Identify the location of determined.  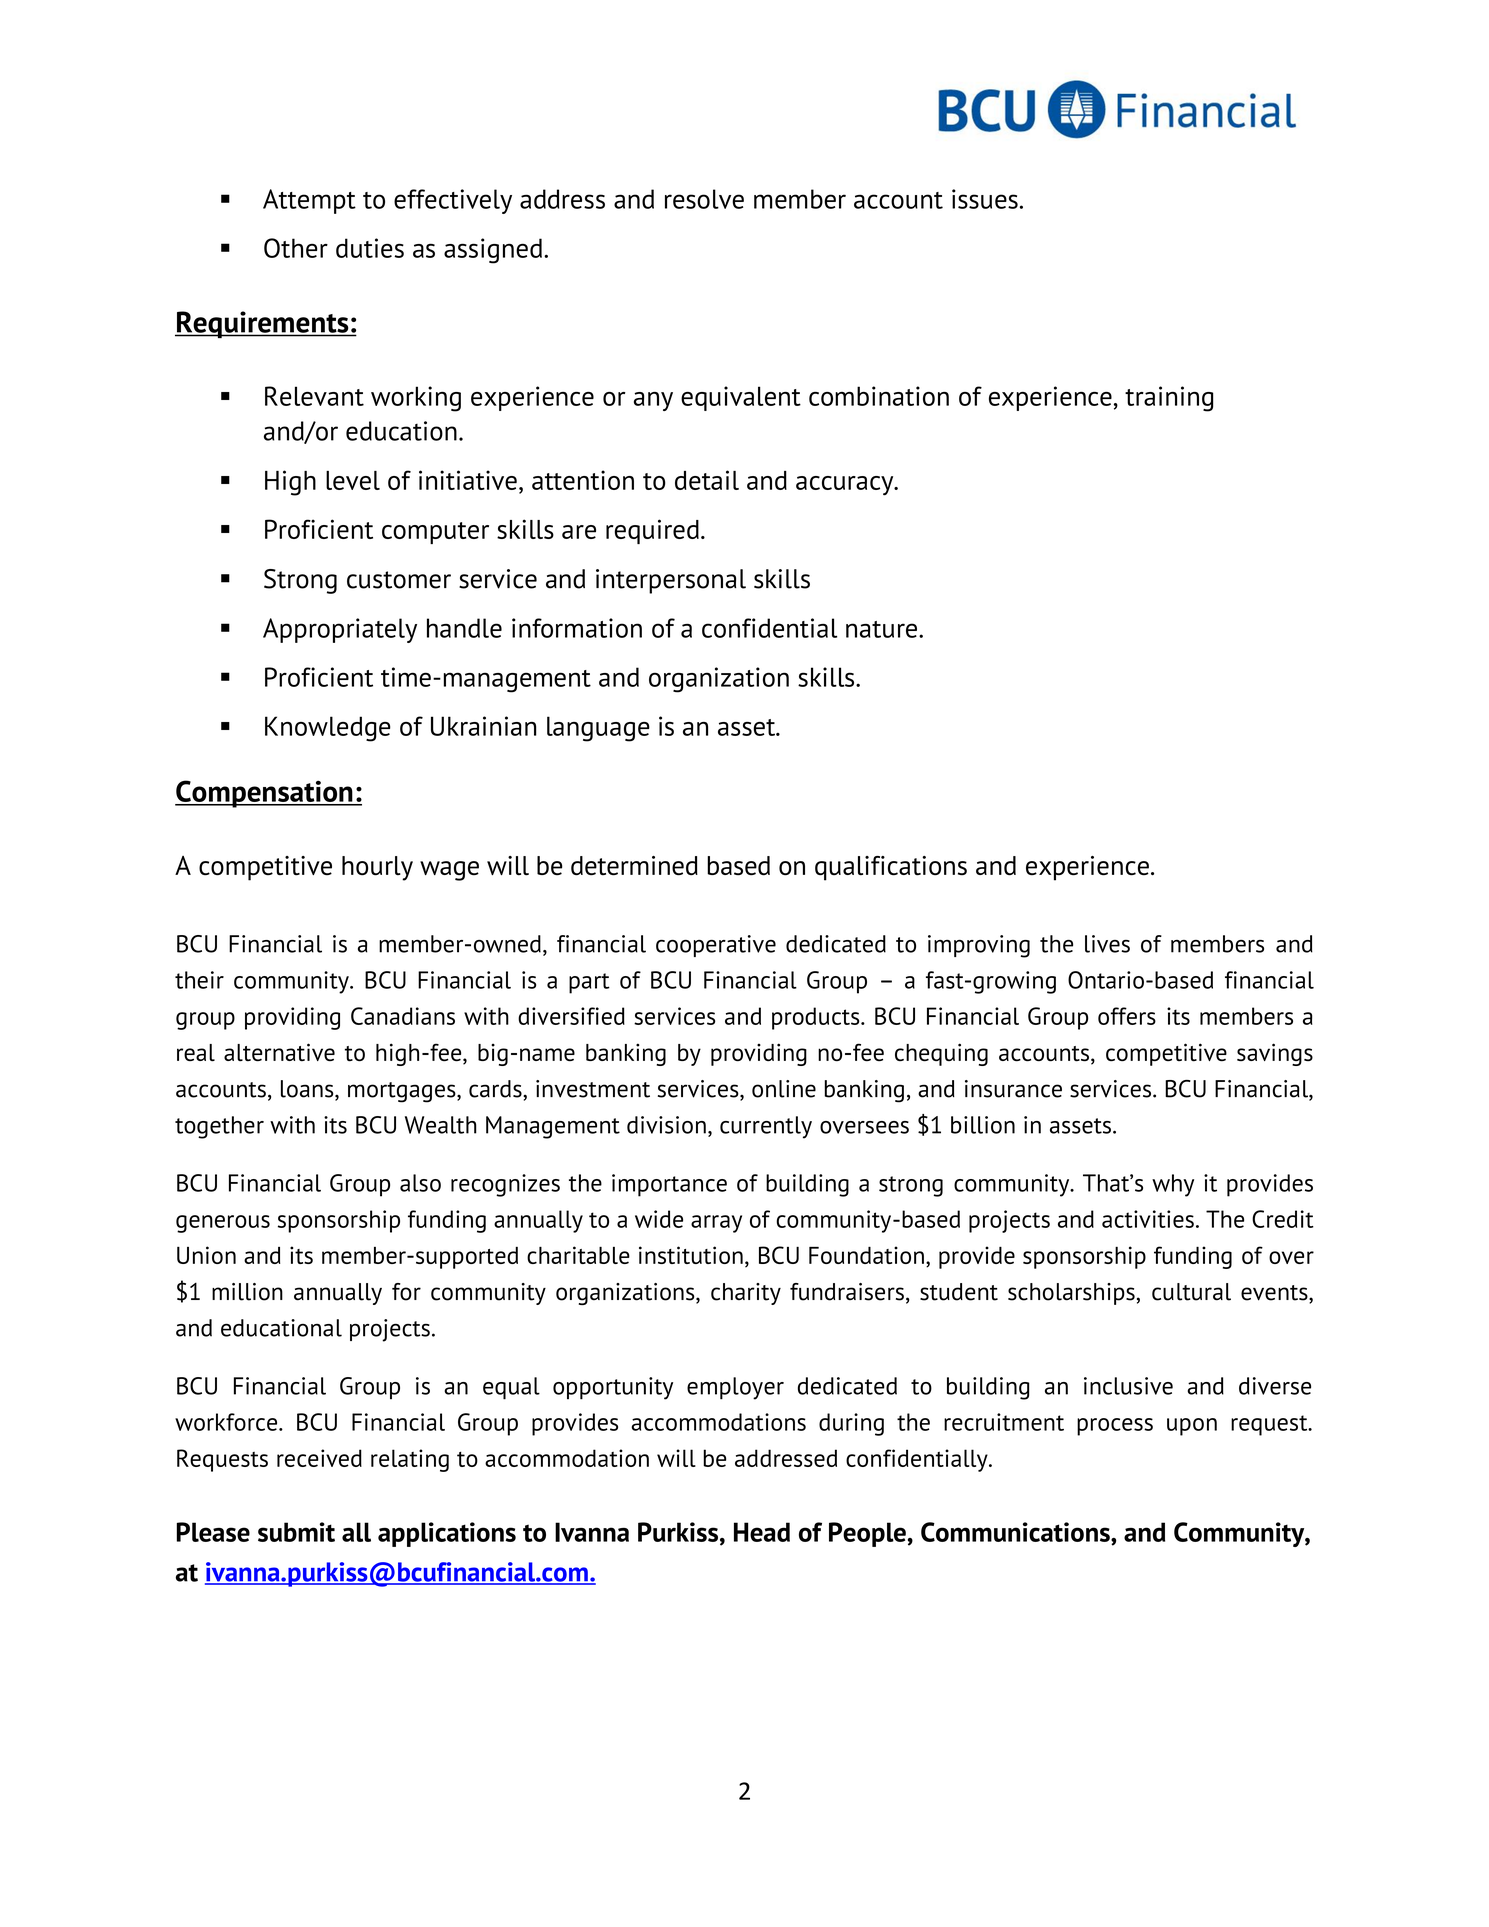
(634, 866).
